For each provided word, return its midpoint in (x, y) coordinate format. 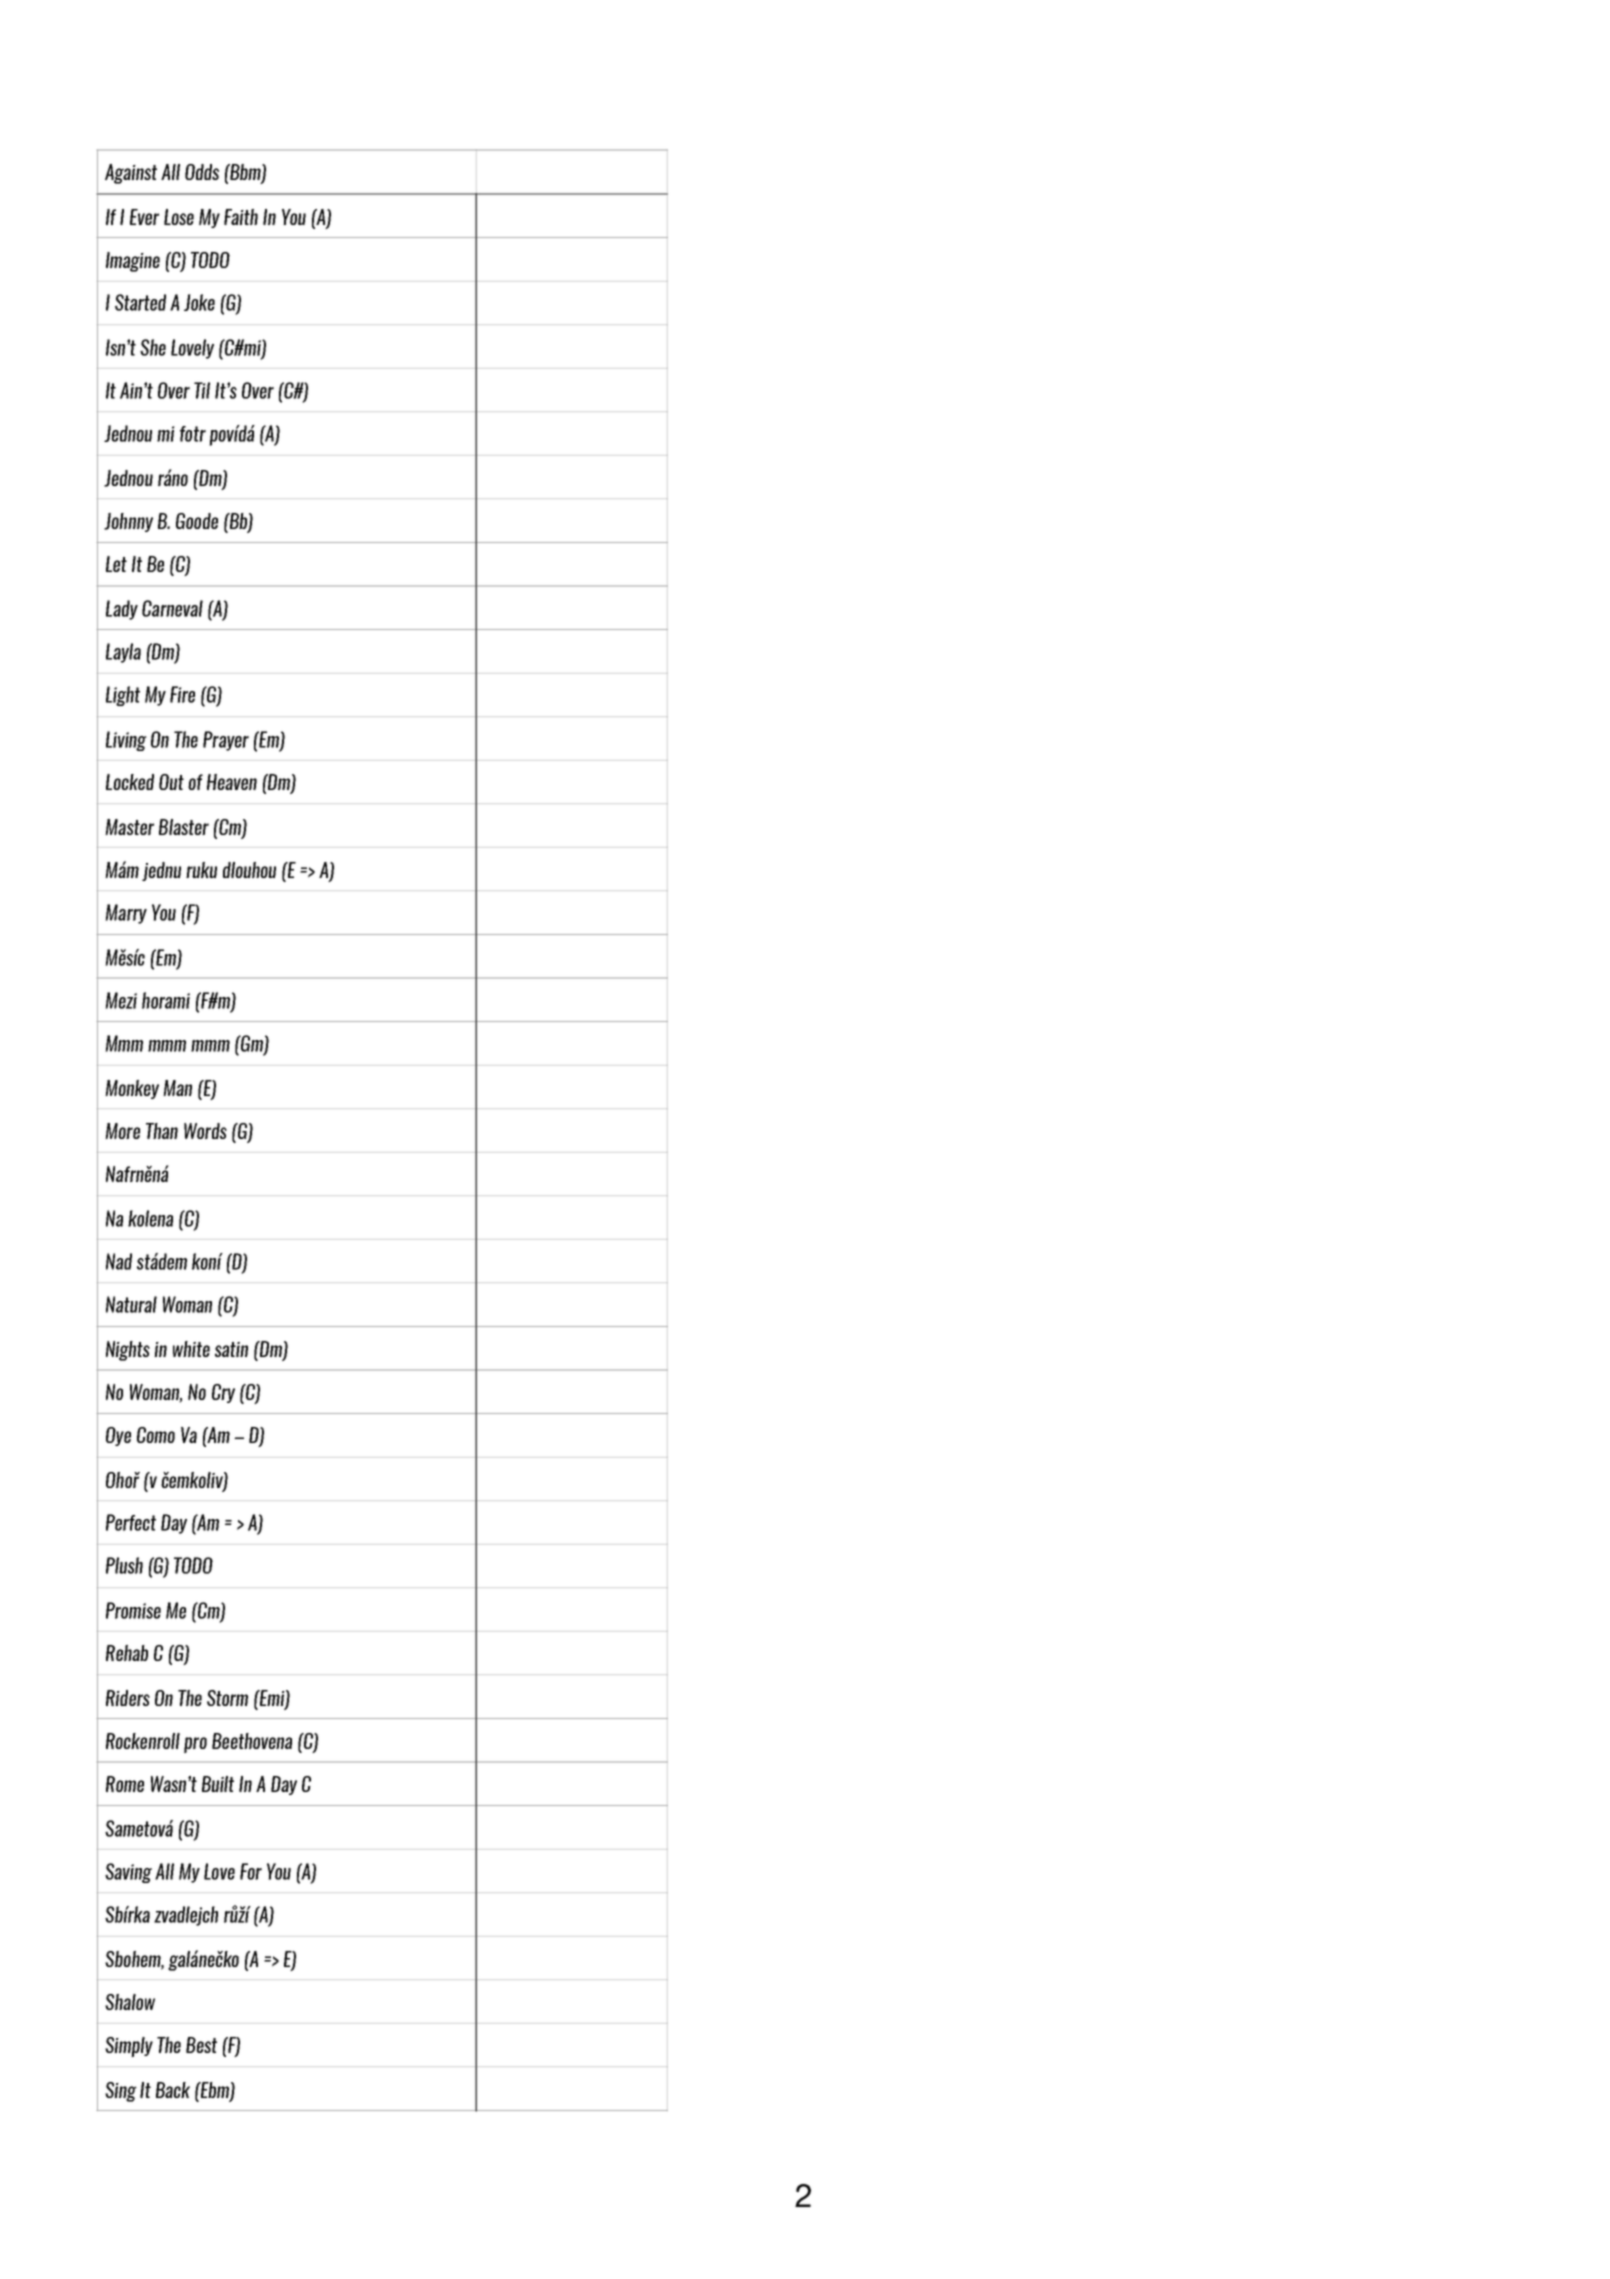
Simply (129, 2047)
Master (129, 827)
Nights (128, 1351)
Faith (241, 217)
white (191, 1349)
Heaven (232, 782)
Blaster (184, 827)
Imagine (133, 262)
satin (231, 1349)
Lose (179, 217)
